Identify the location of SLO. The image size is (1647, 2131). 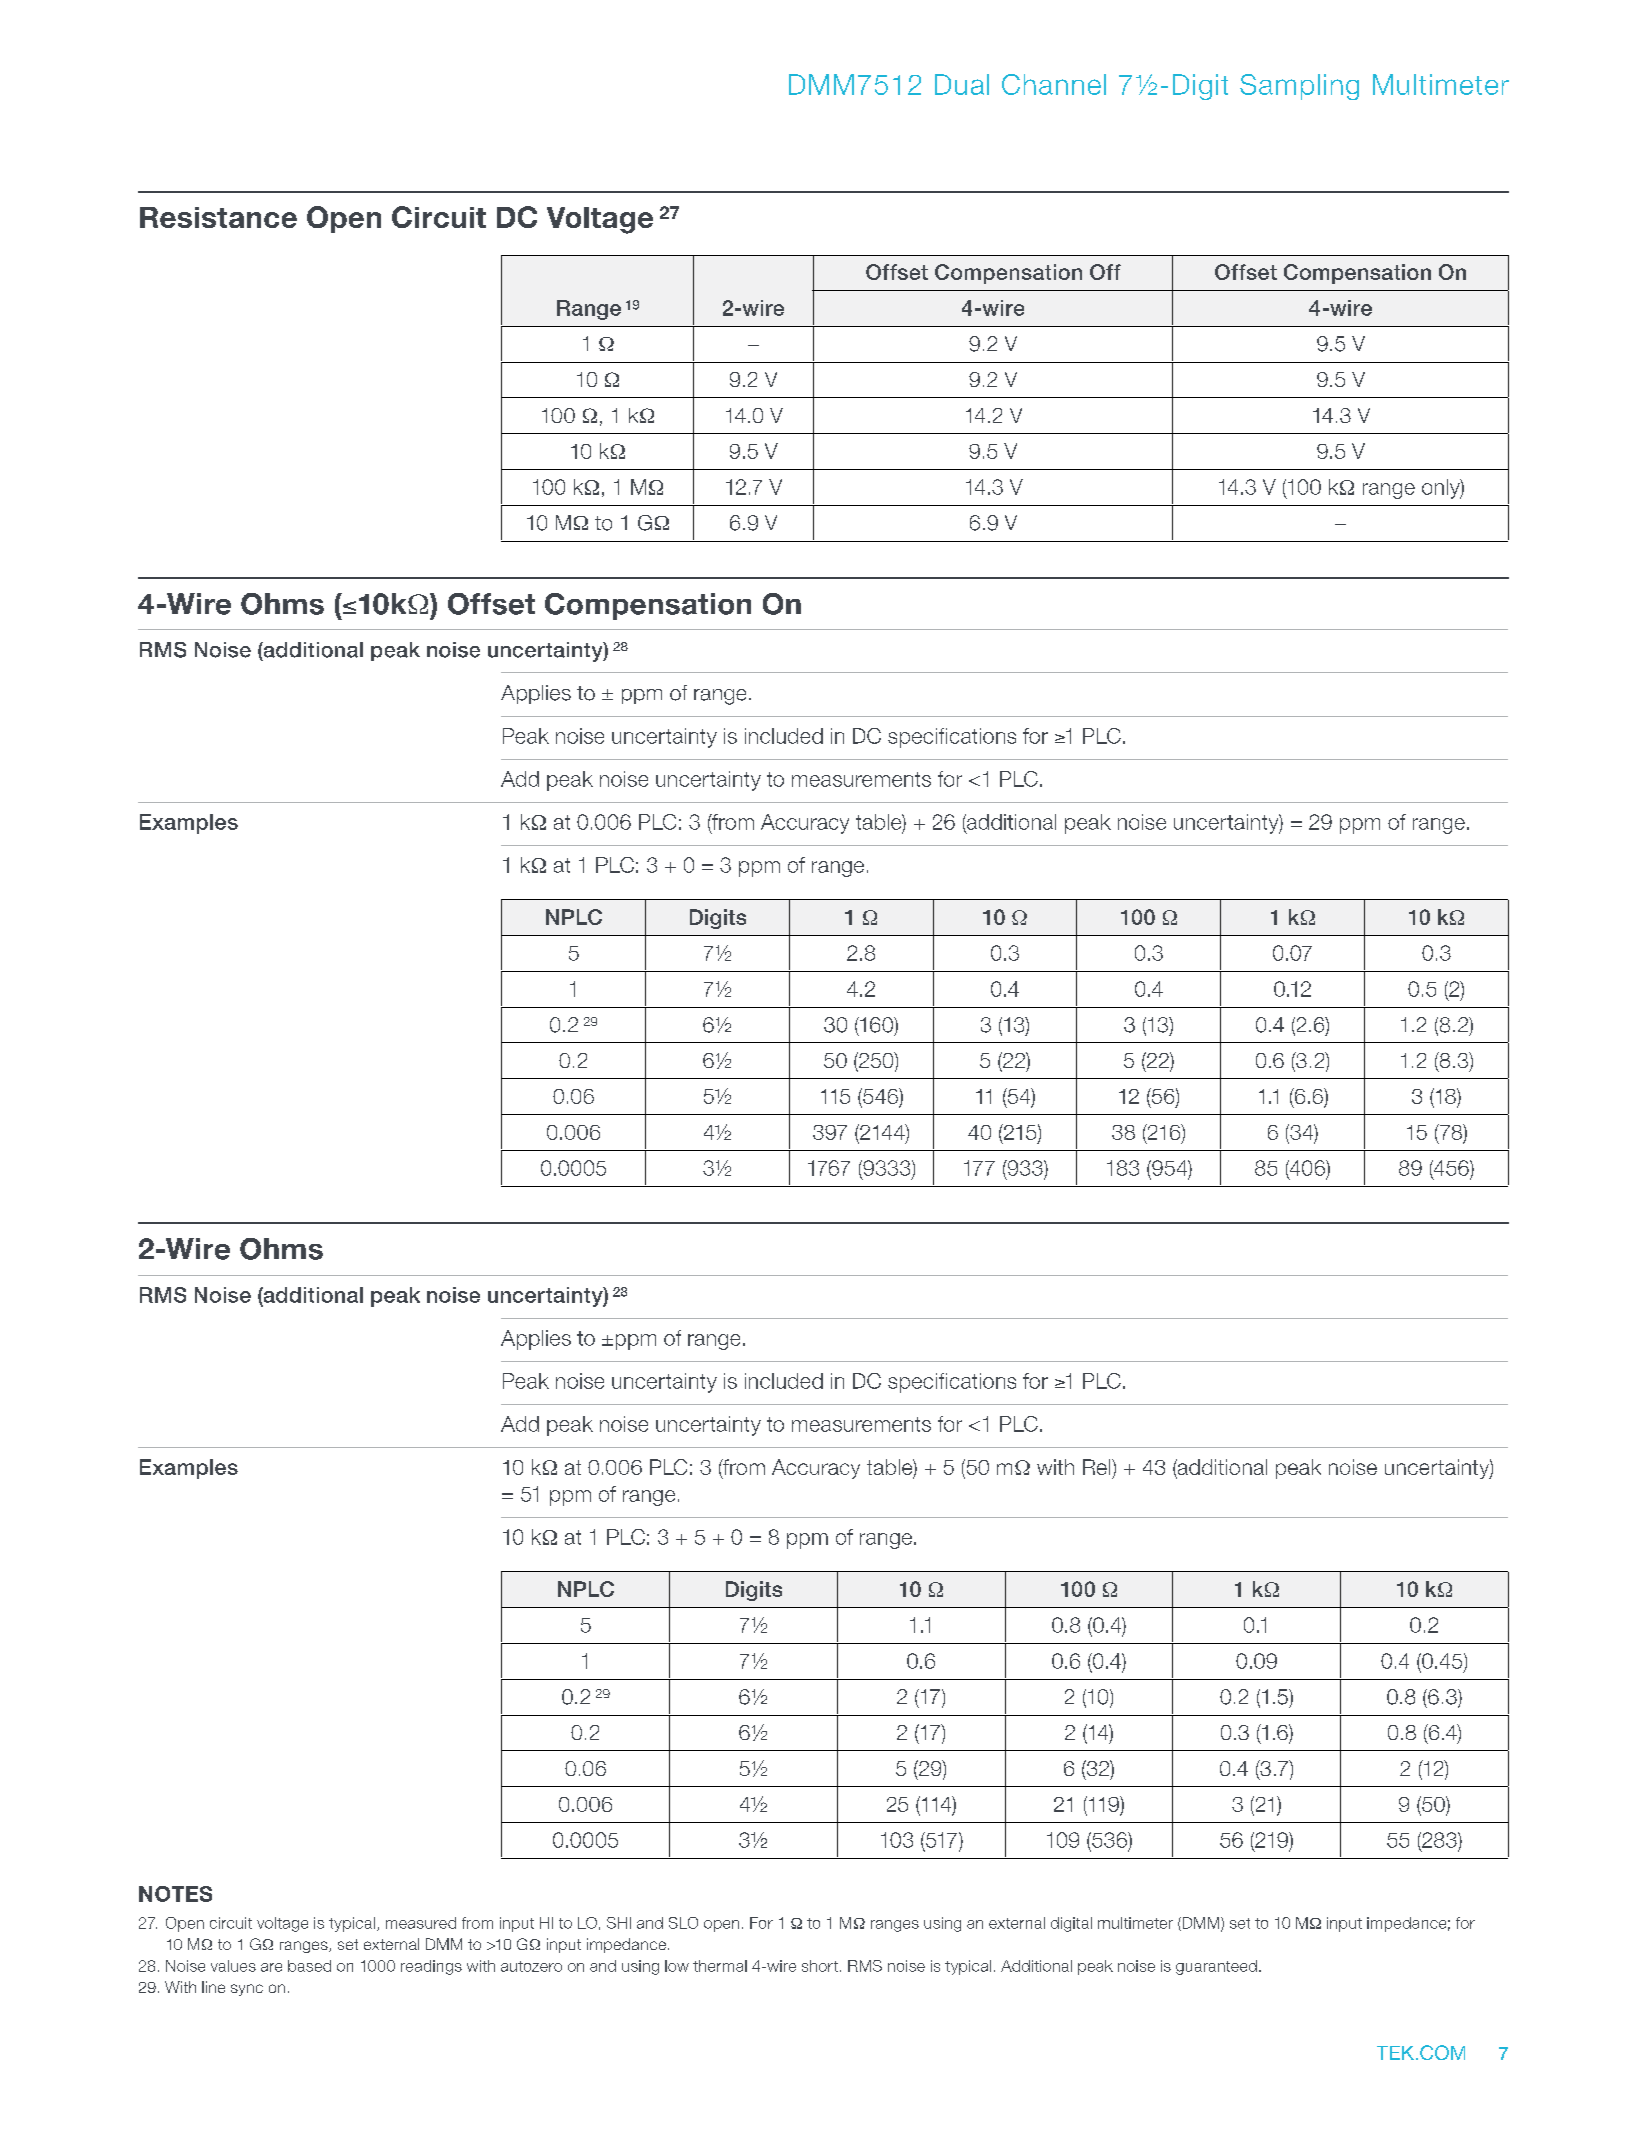
(683, 1923).
